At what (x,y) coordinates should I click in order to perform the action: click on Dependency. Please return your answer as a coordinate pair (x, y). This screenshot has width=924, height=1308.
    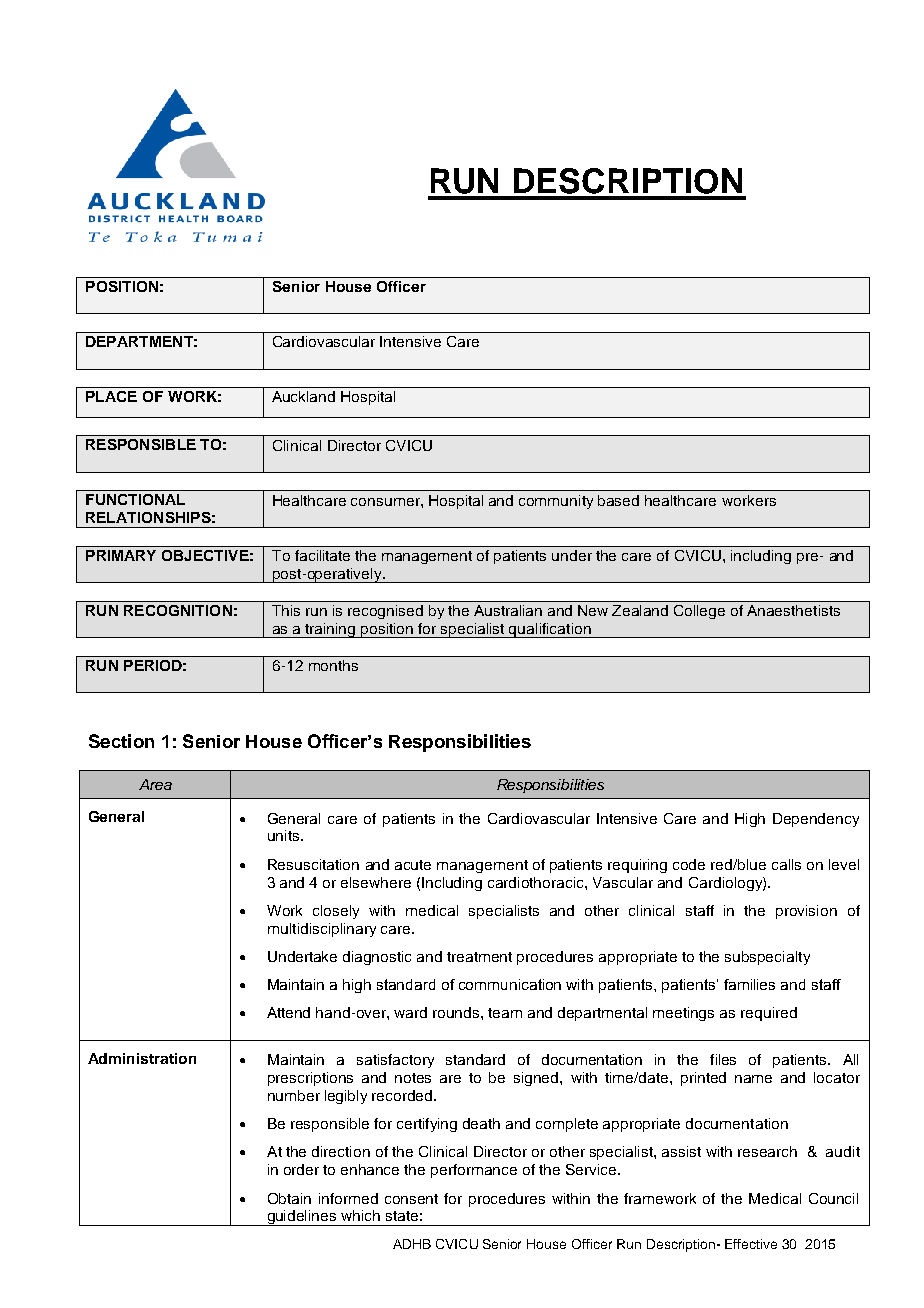
    Looking at the image, I should click on (816, 820).
